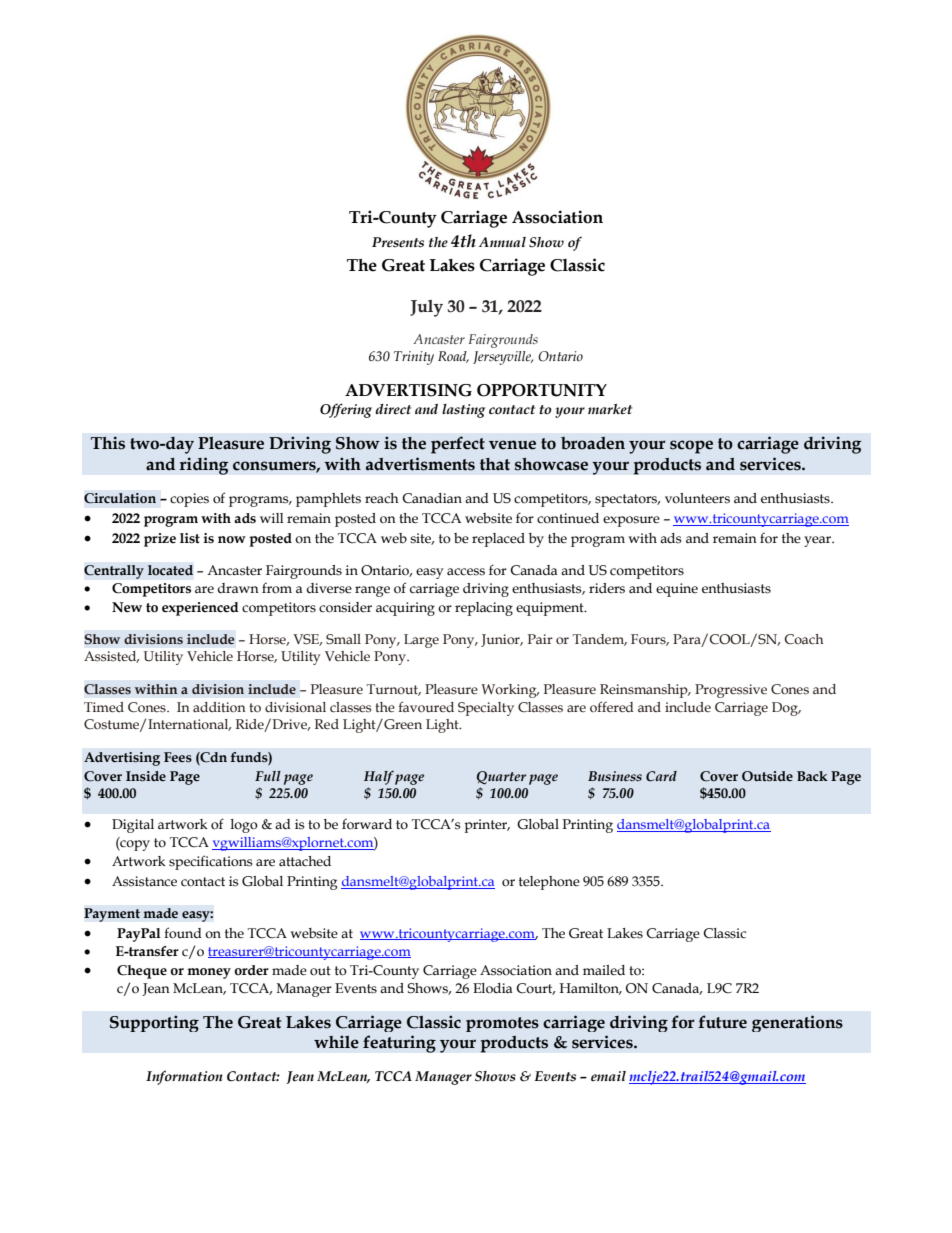 The height and width of the screenshot is (1233, 952). I want to click on scope, so click(691, 447).
